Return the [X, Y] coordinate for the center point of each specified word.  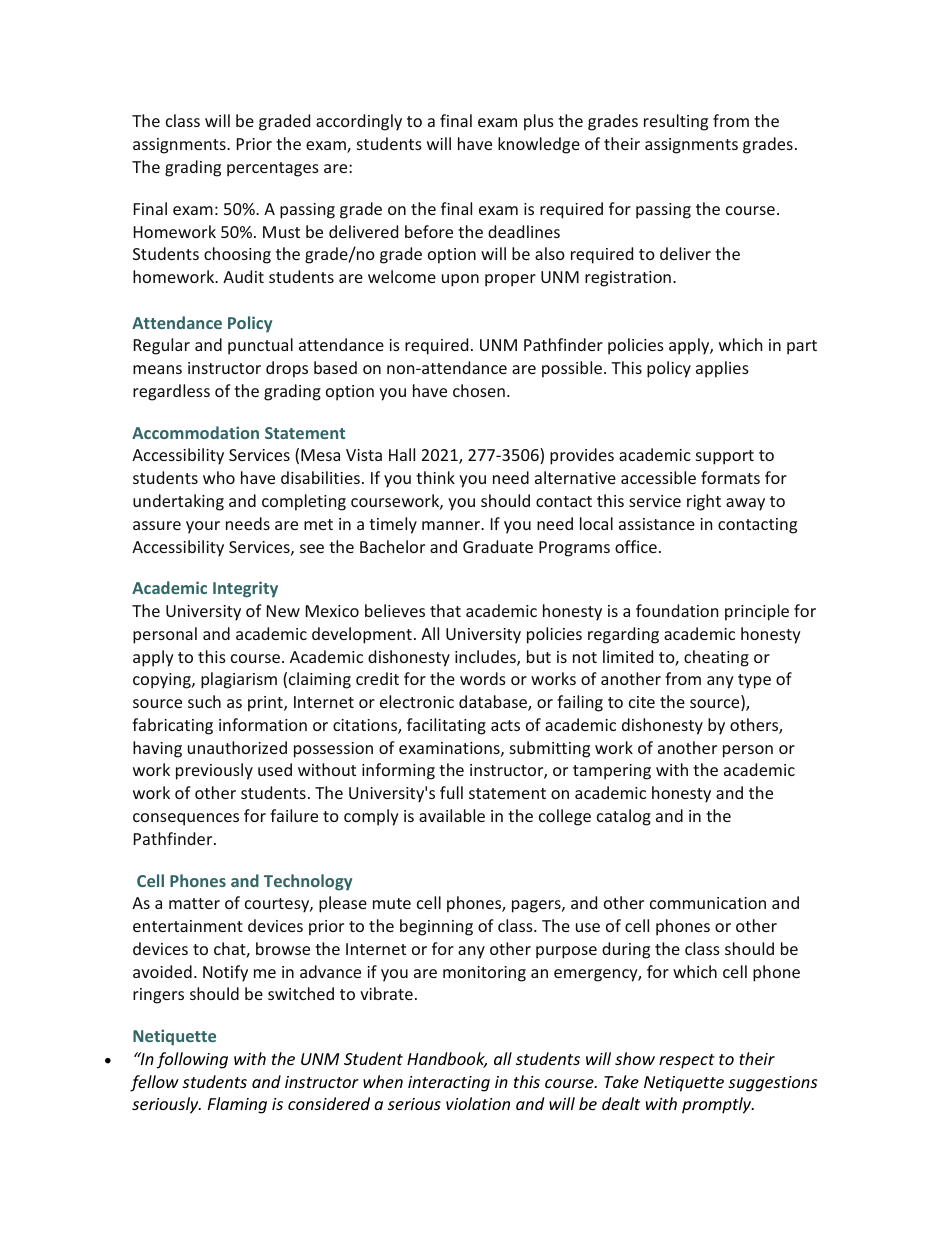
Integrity [245, 589]
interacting [449, 1084]
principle [757, 612]
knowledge [539, 145]
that [445, 610]
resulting [676, 122]
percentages [273, 169]
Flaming [237, 1105]
